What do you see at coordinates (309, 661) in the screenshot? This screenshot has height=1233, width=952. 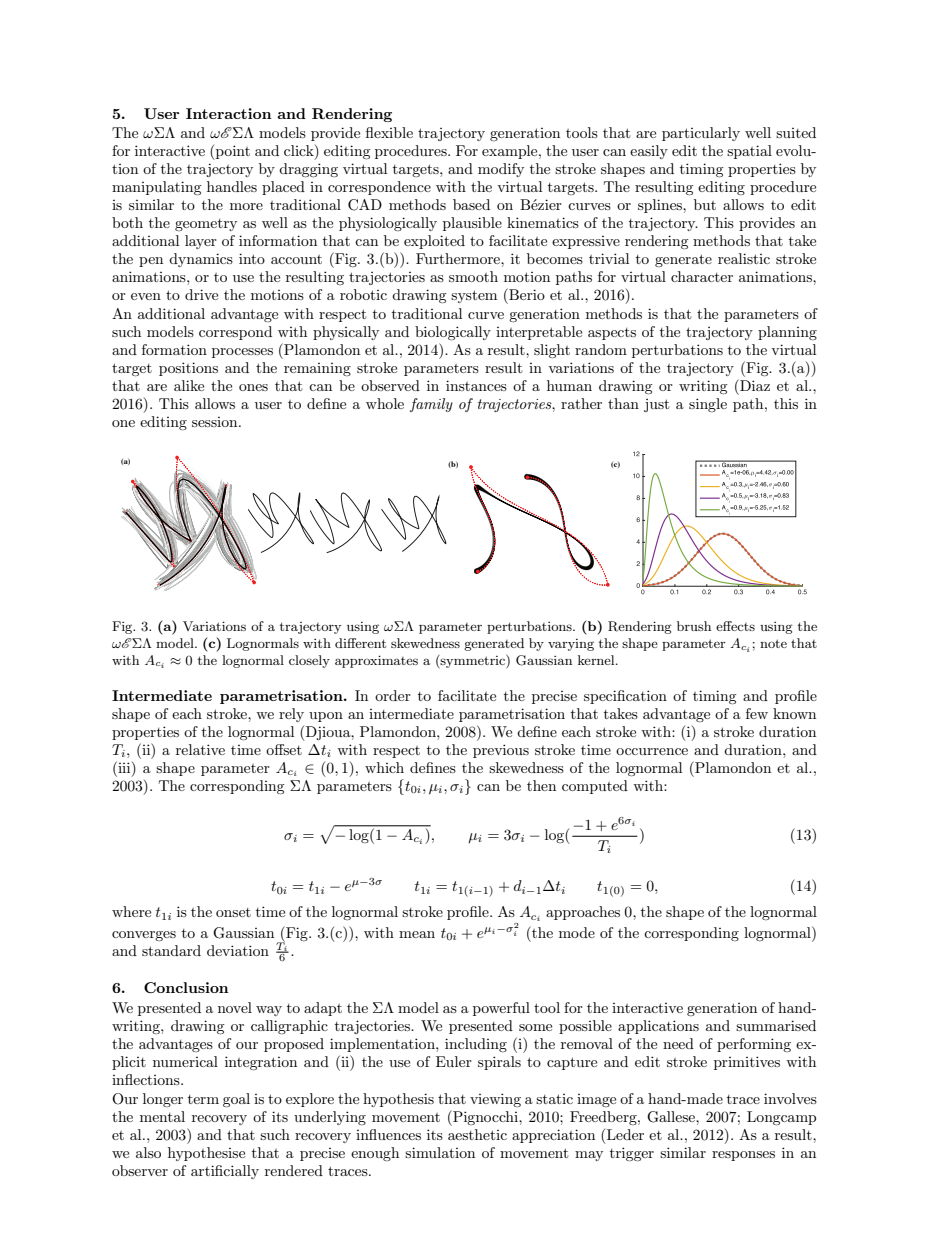 I see `closely` at bounding box center [309, 661].
